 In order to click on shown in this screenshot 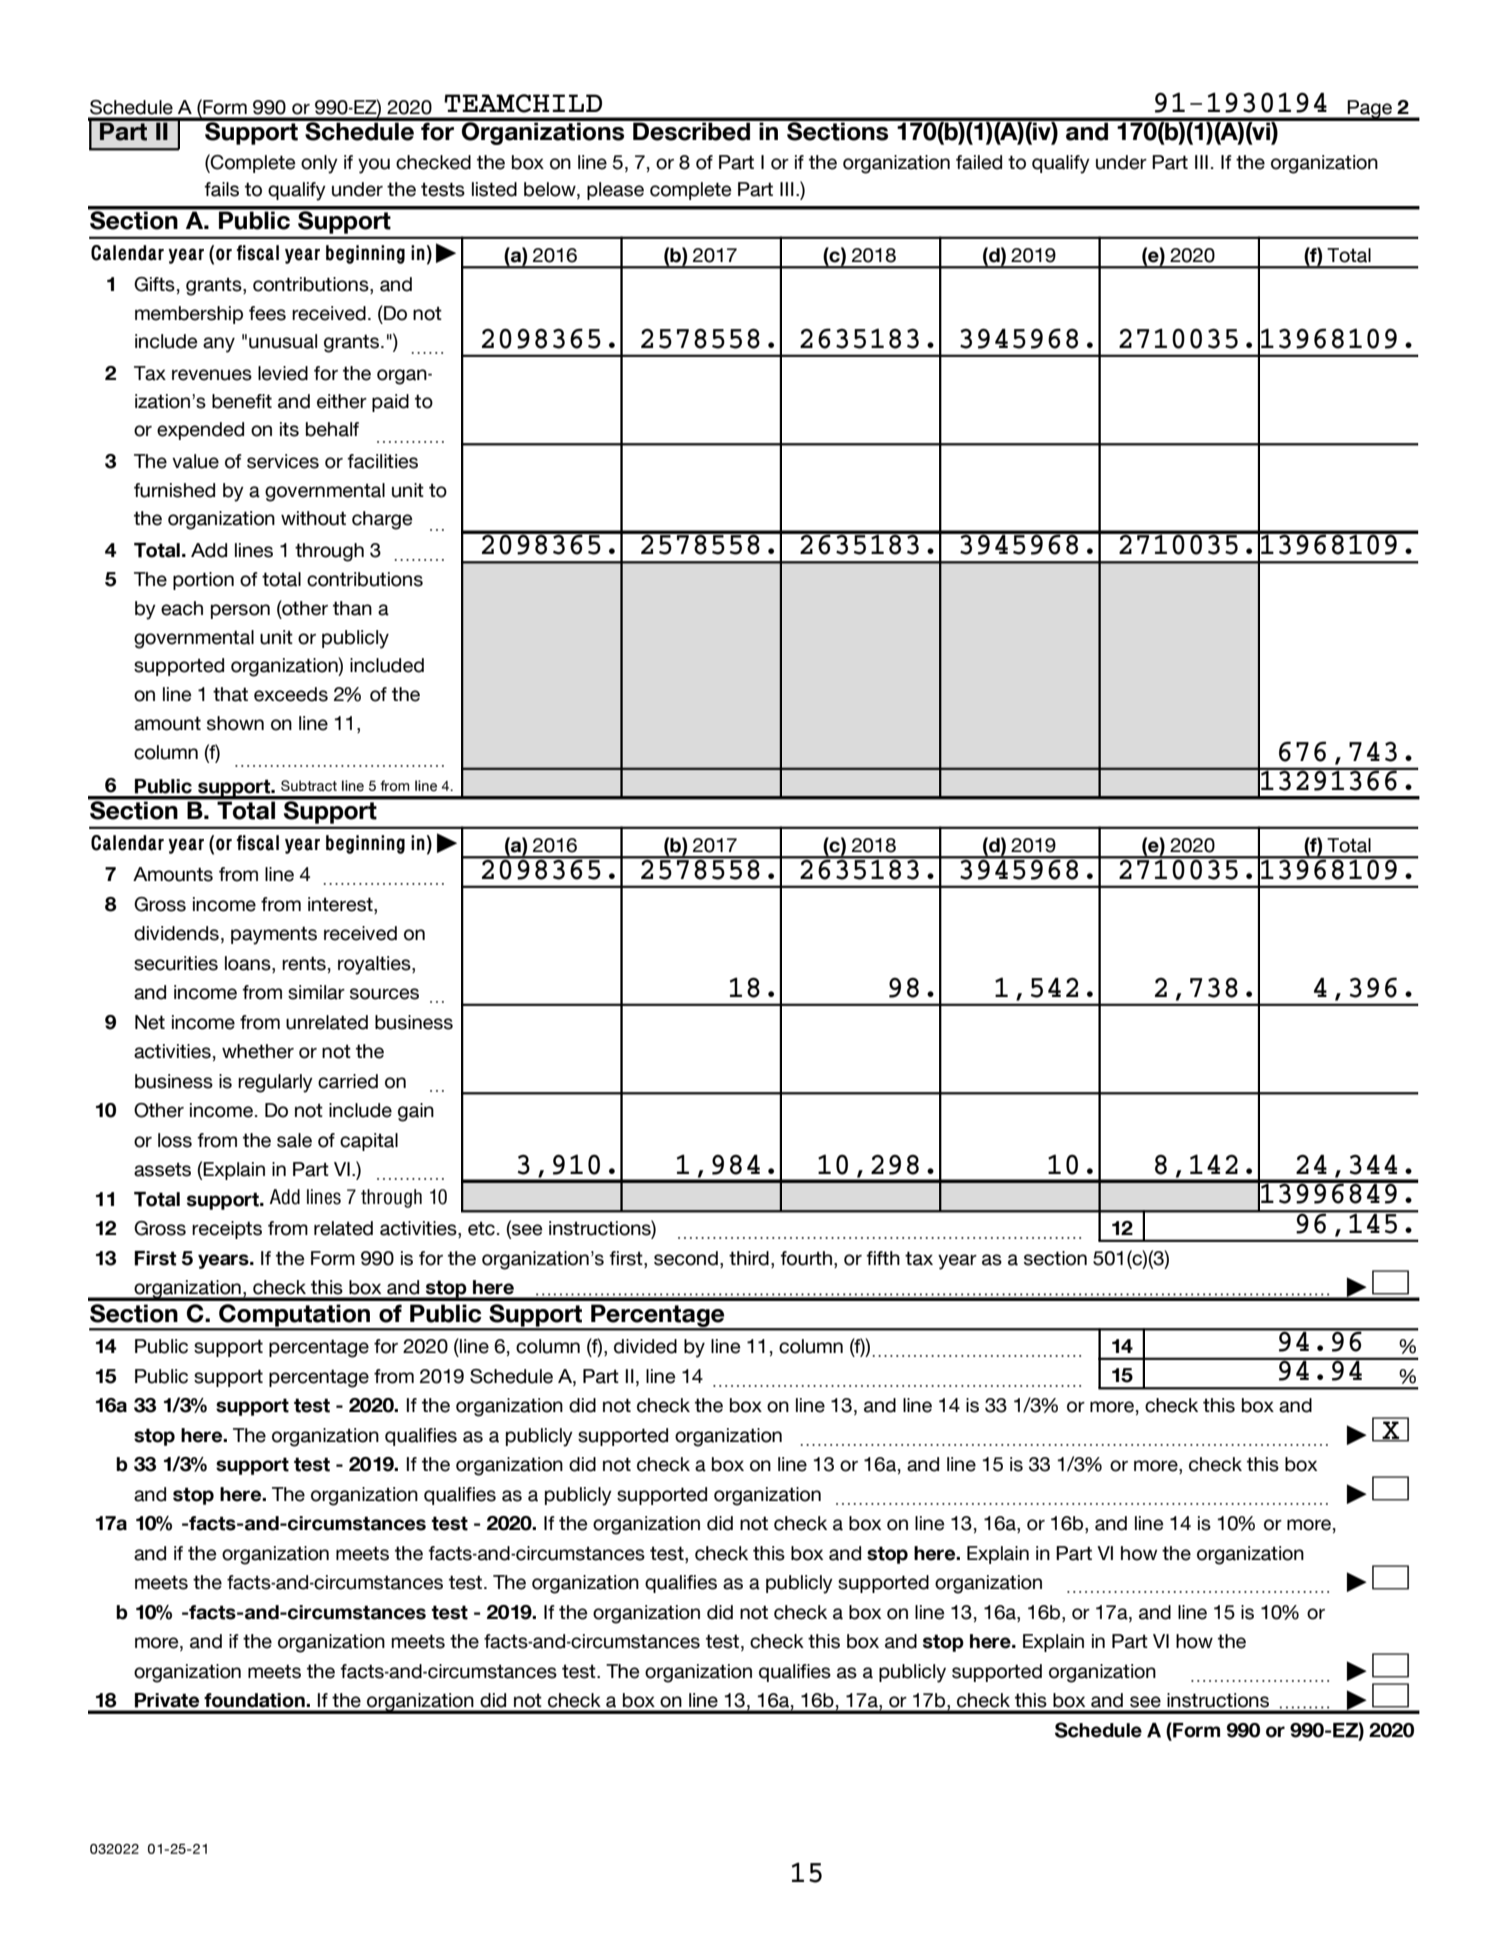, I will do `click(235, 723)`.
